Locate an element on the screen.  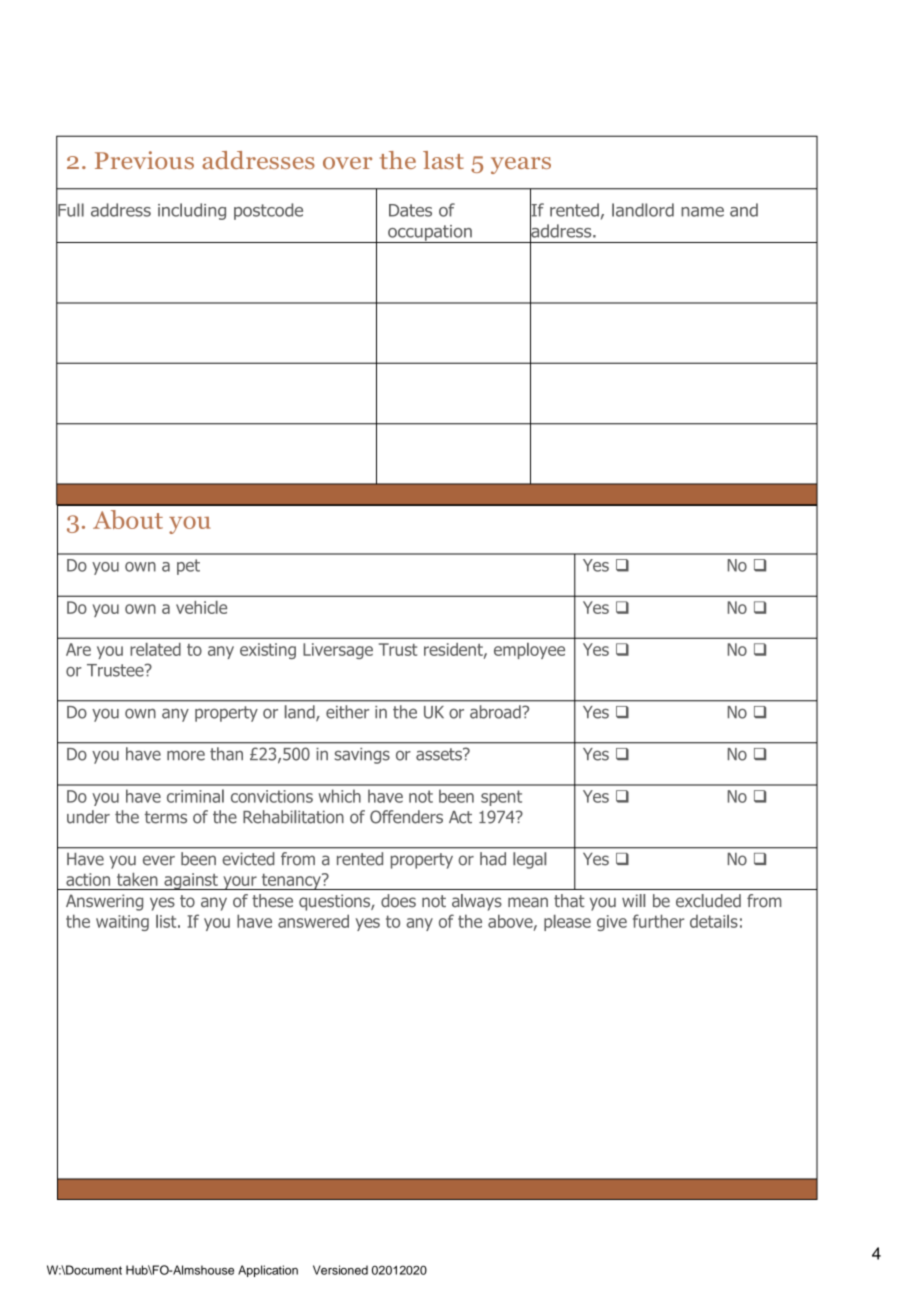
About is located at coordinates (128, 519).
